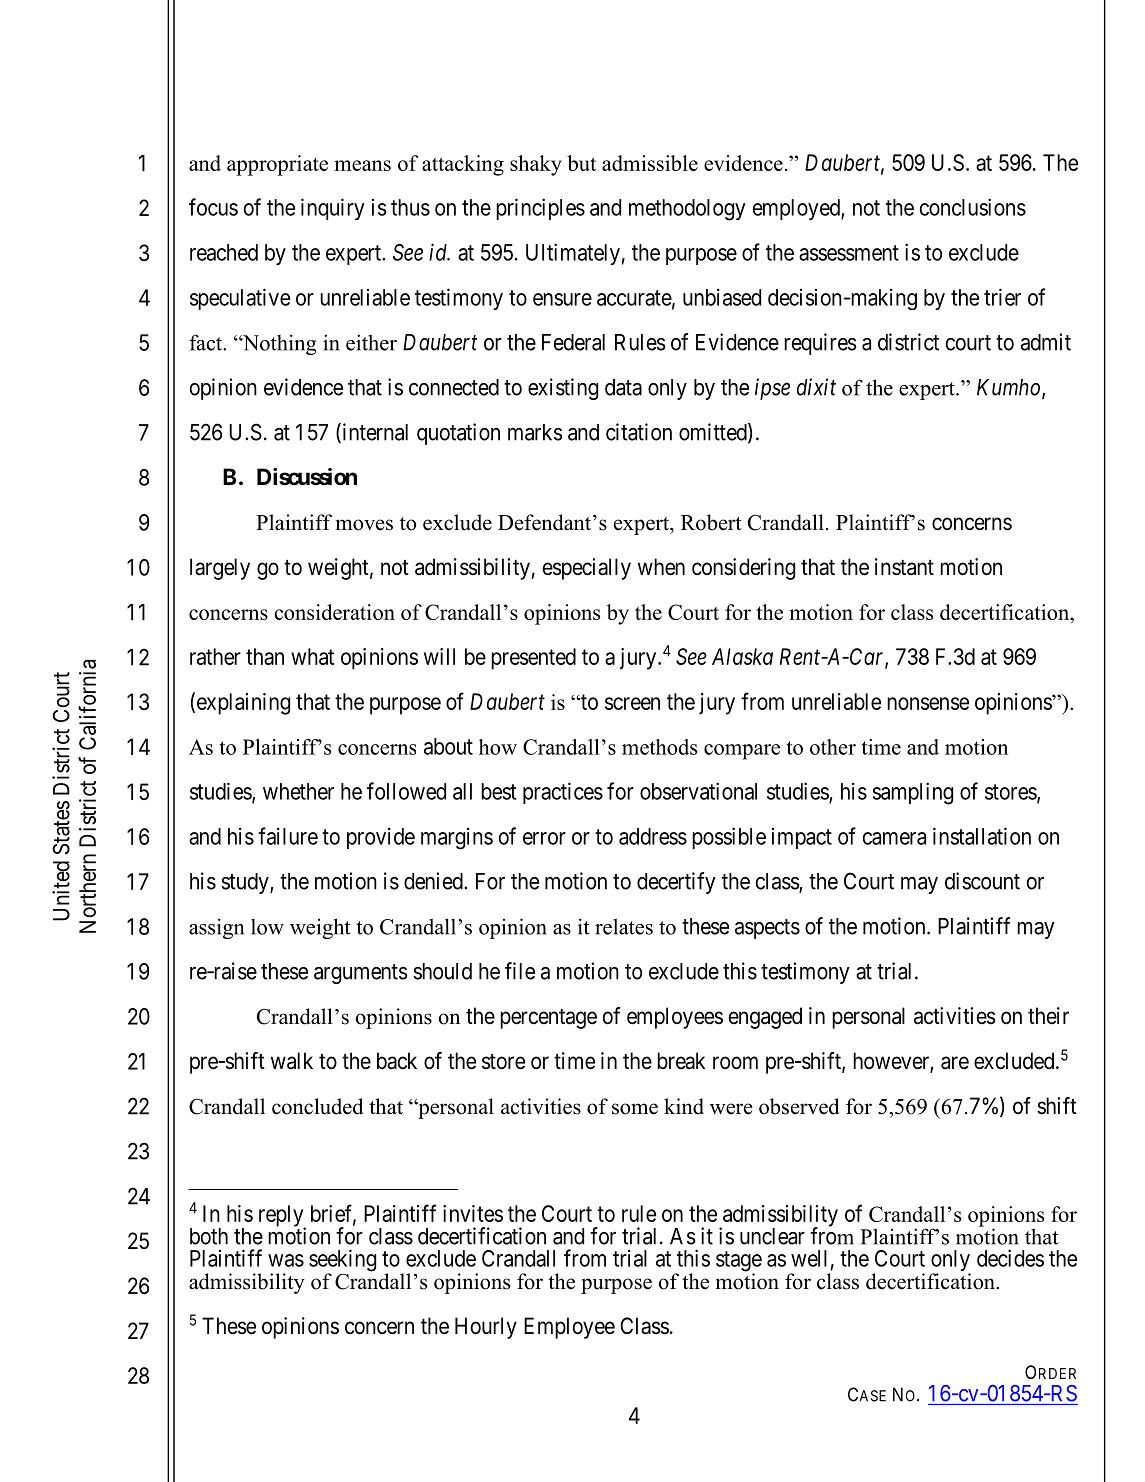 Image resolution: width=1145 pixels, height=1482 pixels. Describe the element at coordinates (286, 1260) in the screenshot. I see `was` at that location.
